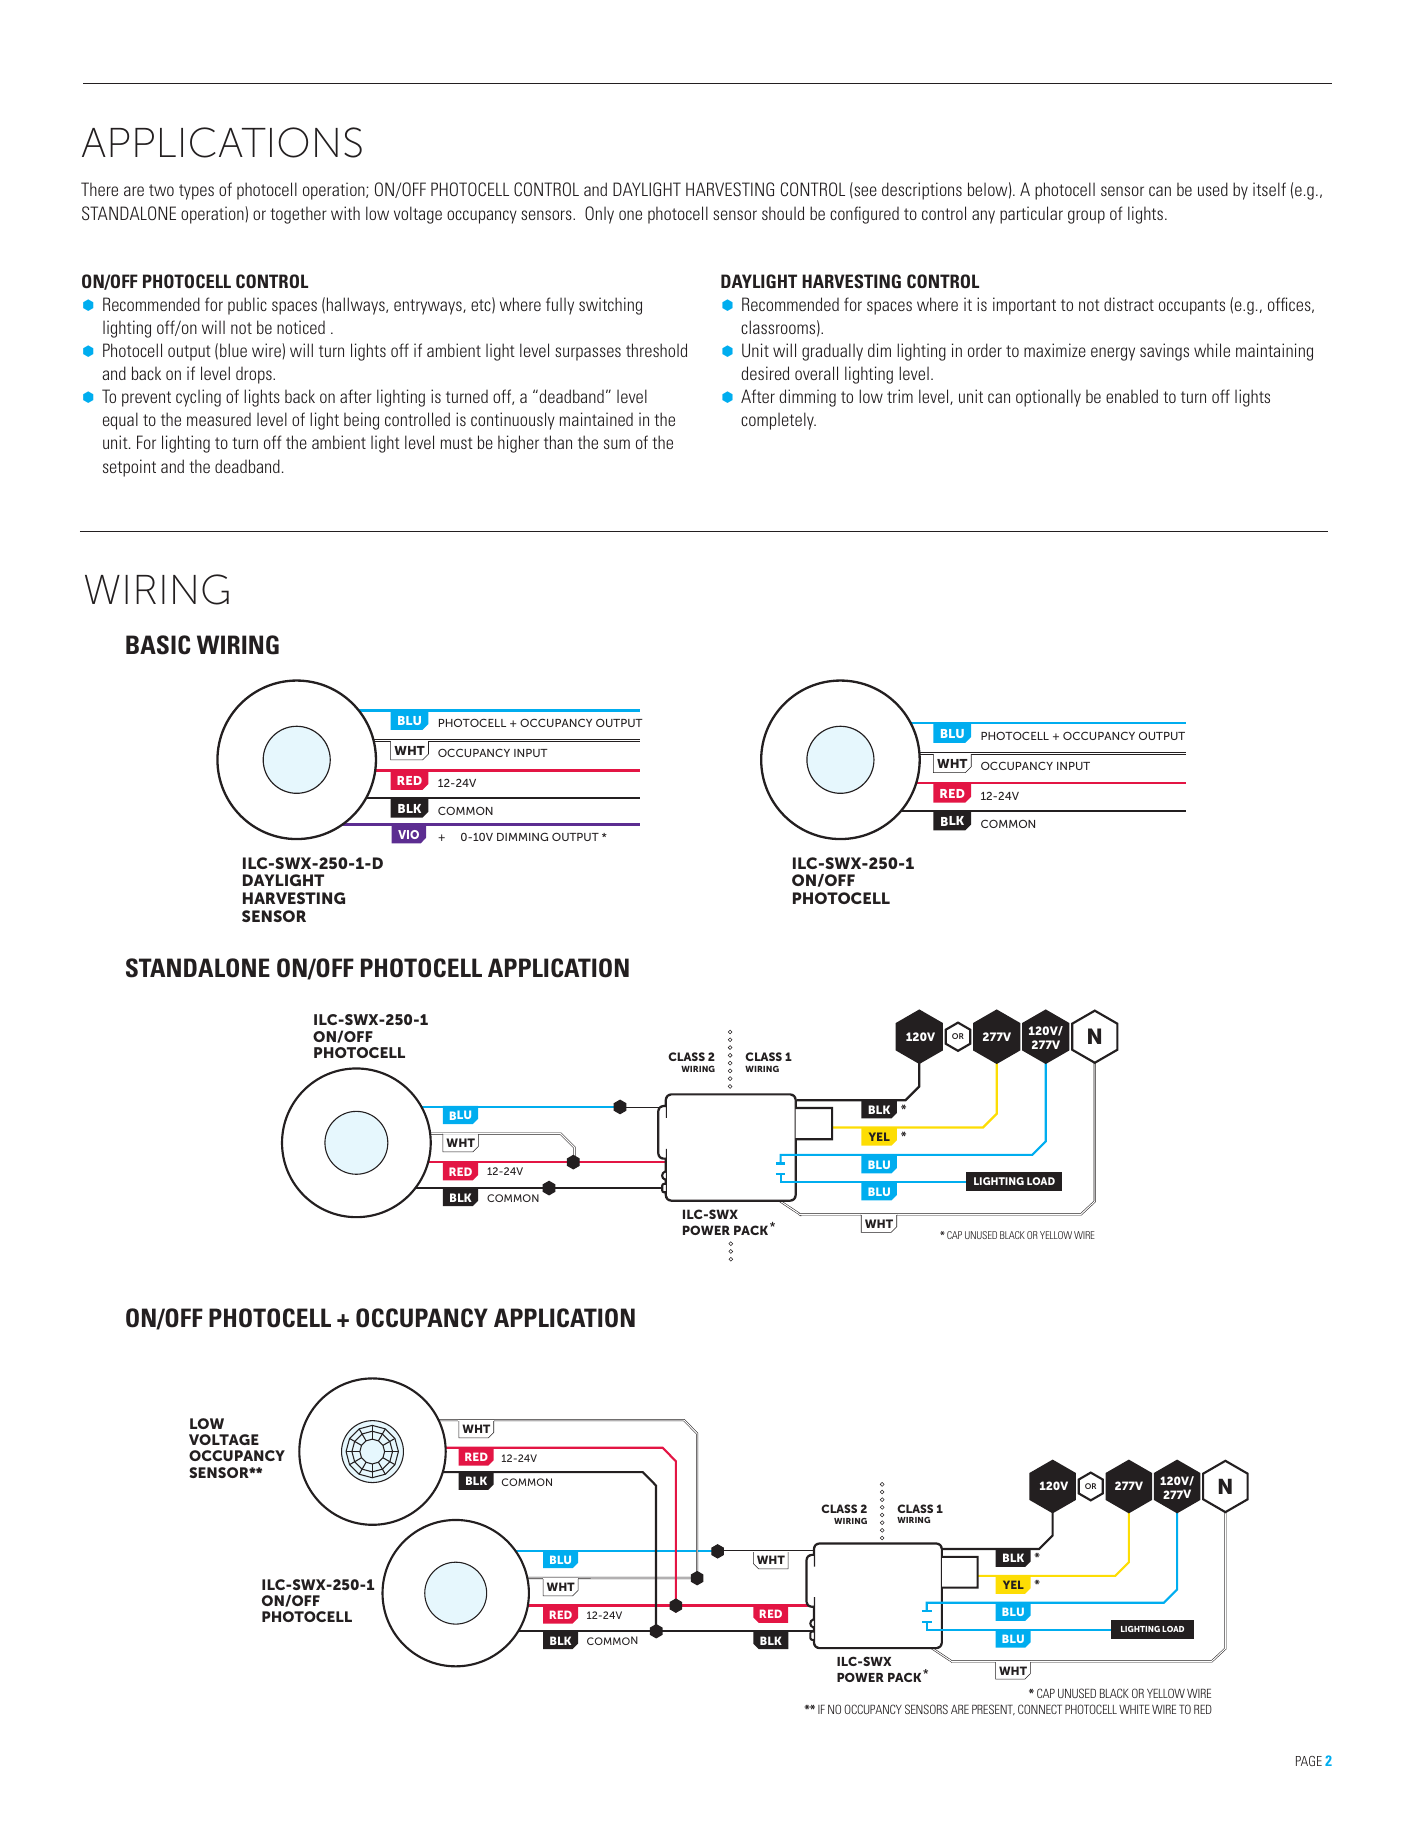 The width and height of the page is (1415, 1831). What do you see at coordinates (993, 1710) in the page?
I see `PRESENT` at bounding box center [993, 1710].
